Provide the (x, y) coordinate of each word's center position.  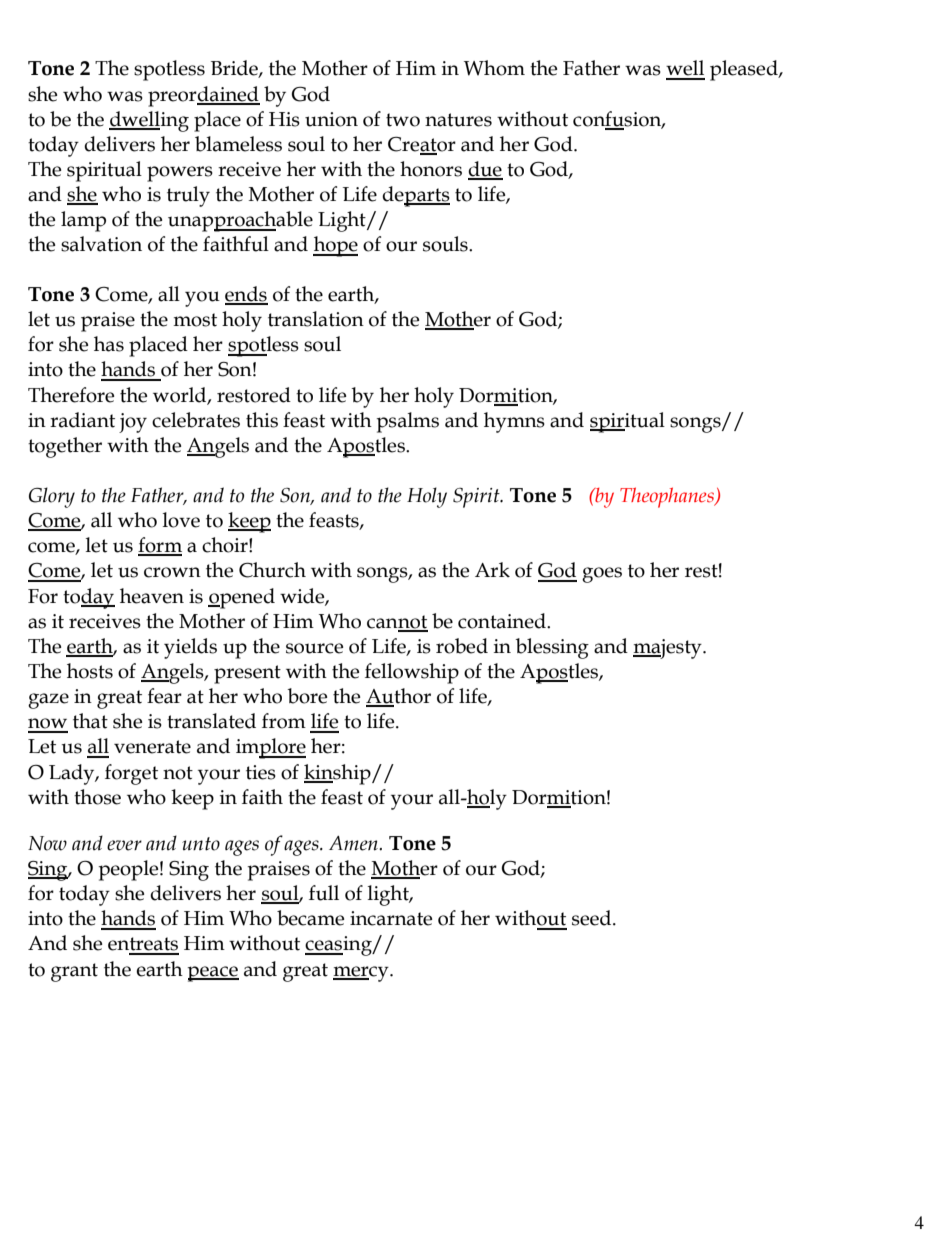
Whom (494, 68)
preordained (204, 96)
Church (272, 570)
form (160, 546)
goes (602, 575)
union (331, 119)
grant (74, 972)
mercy (362, 974)
